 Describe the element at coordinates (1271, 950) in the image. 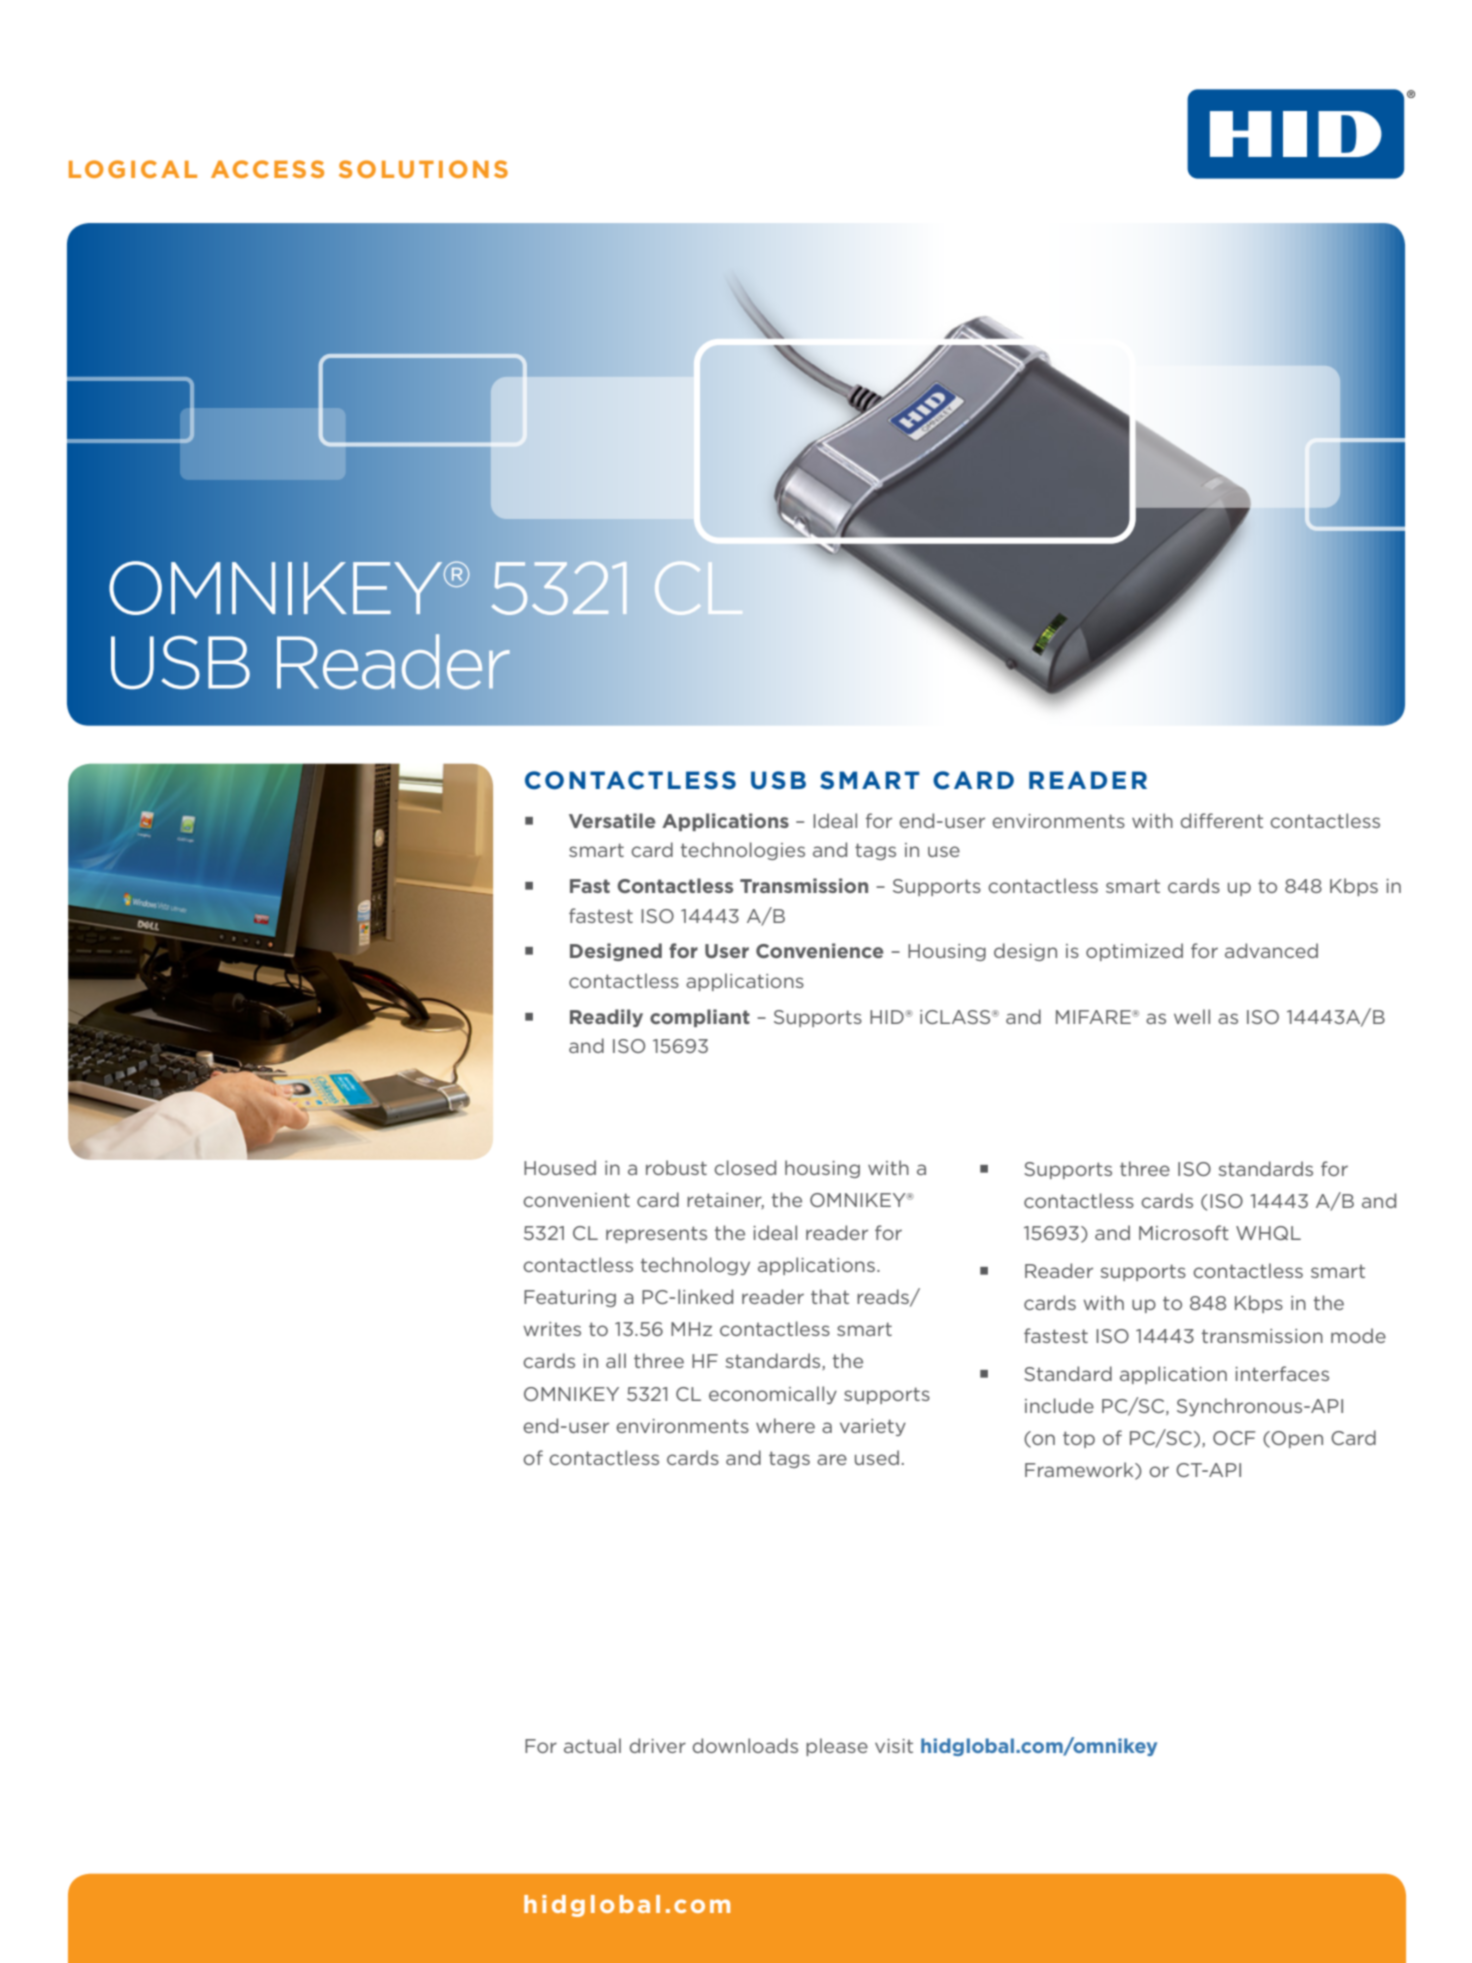

I see `advanced` at that location.
